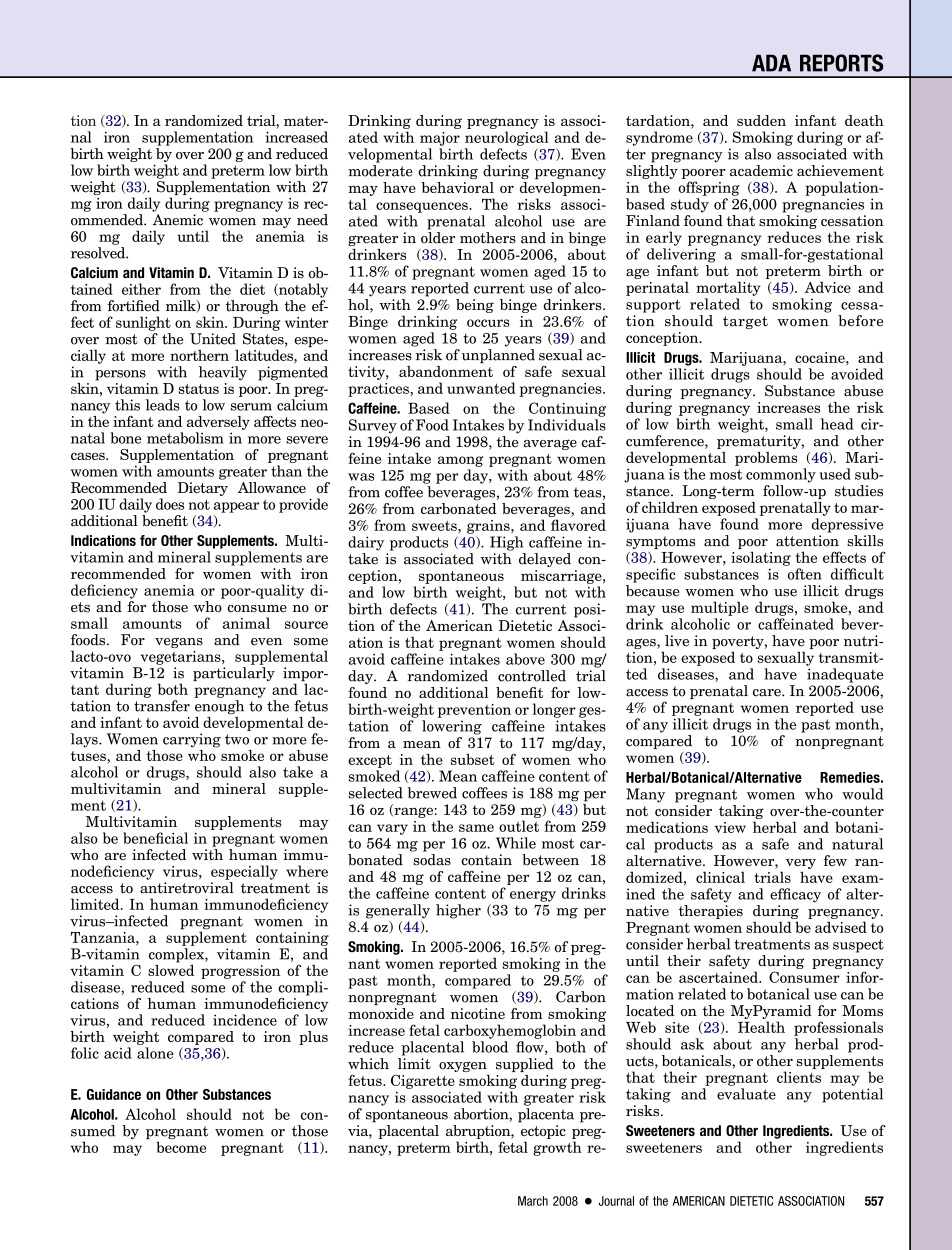 Image resolution: width=952 pixels, height=1250 pixels. Describe the element at coordinates (199, 355) in the page. I see `northern` at that location.
